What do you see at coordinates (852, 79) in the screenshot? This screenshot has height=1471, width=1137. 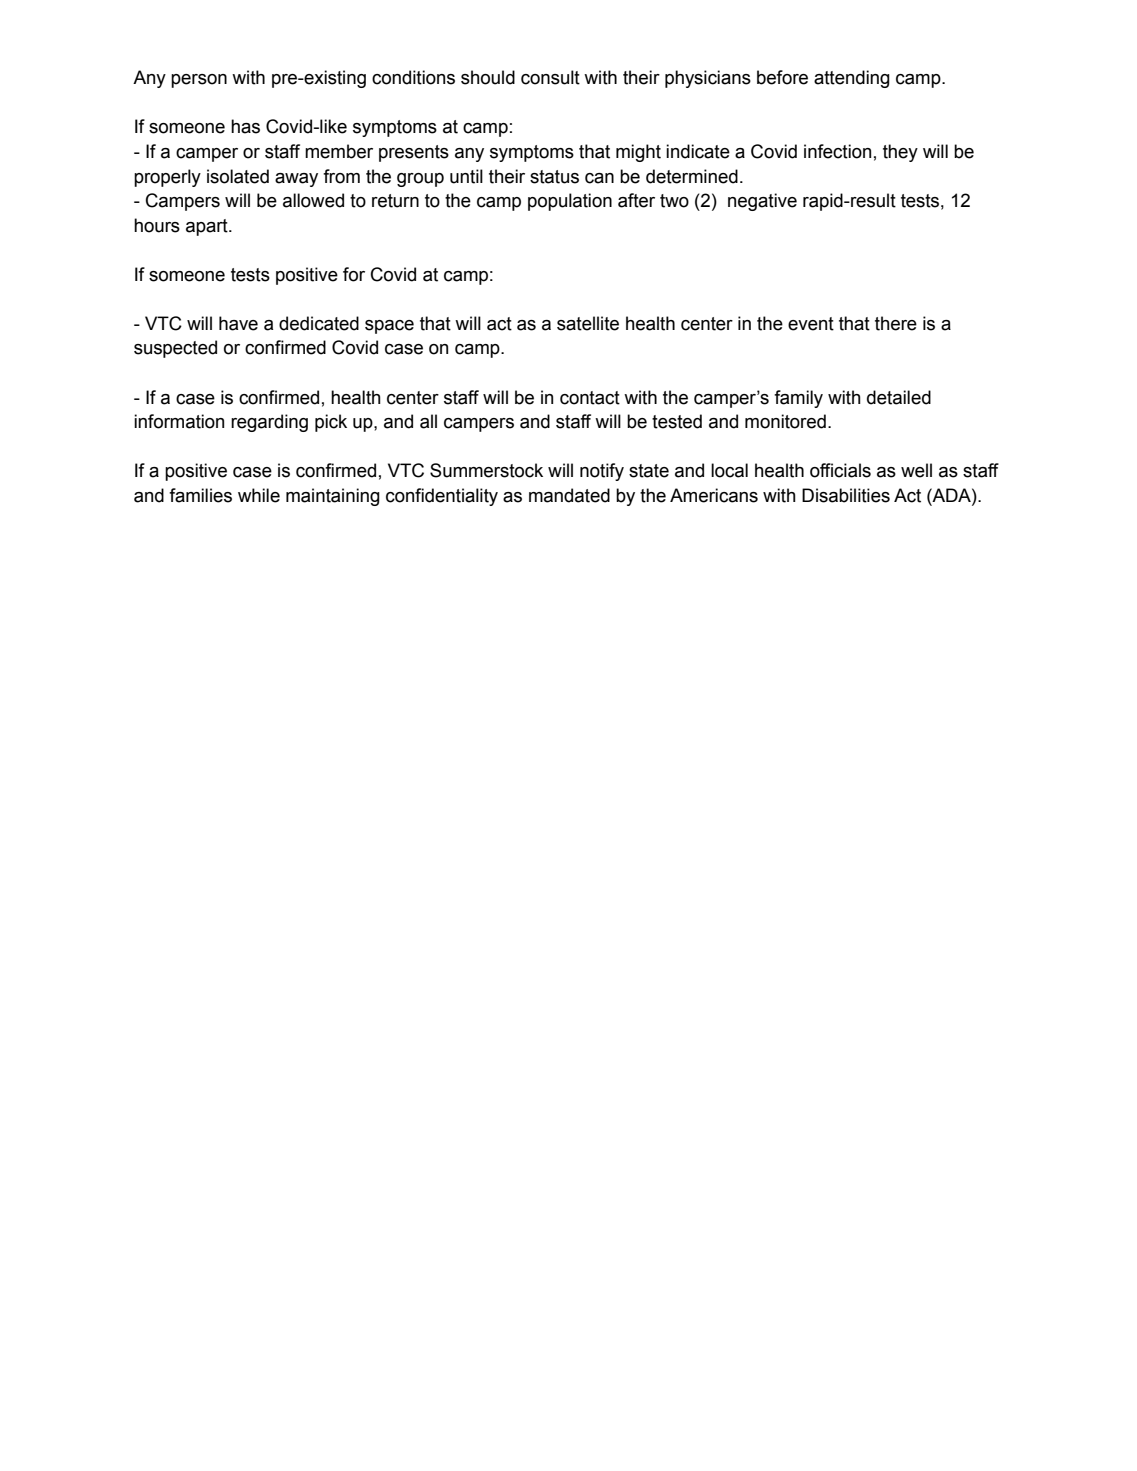 I see `attending` at bounding box center [852, 79].
